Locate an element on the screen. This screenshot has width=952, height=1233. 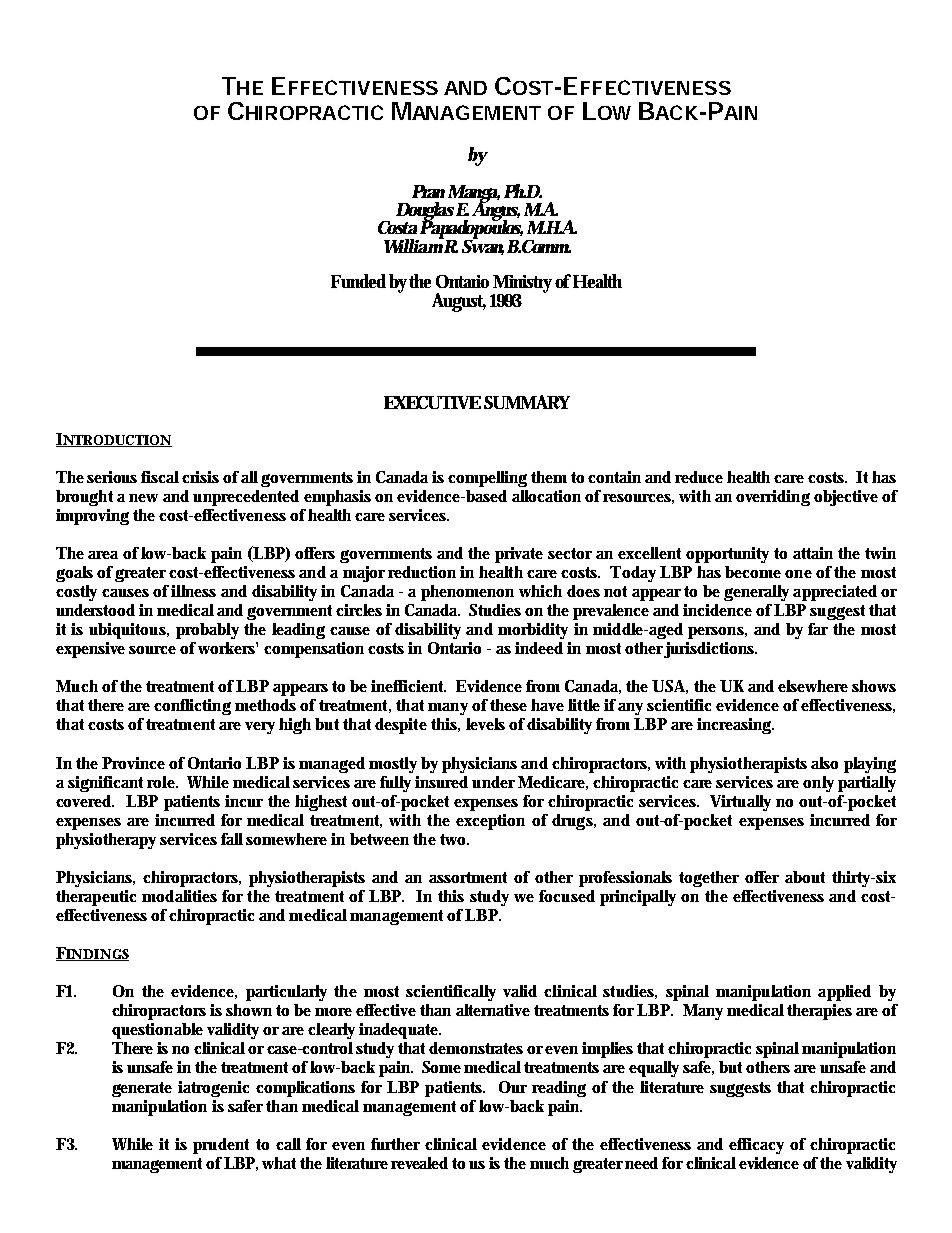
Swan is located at coordinates (483, 246).
